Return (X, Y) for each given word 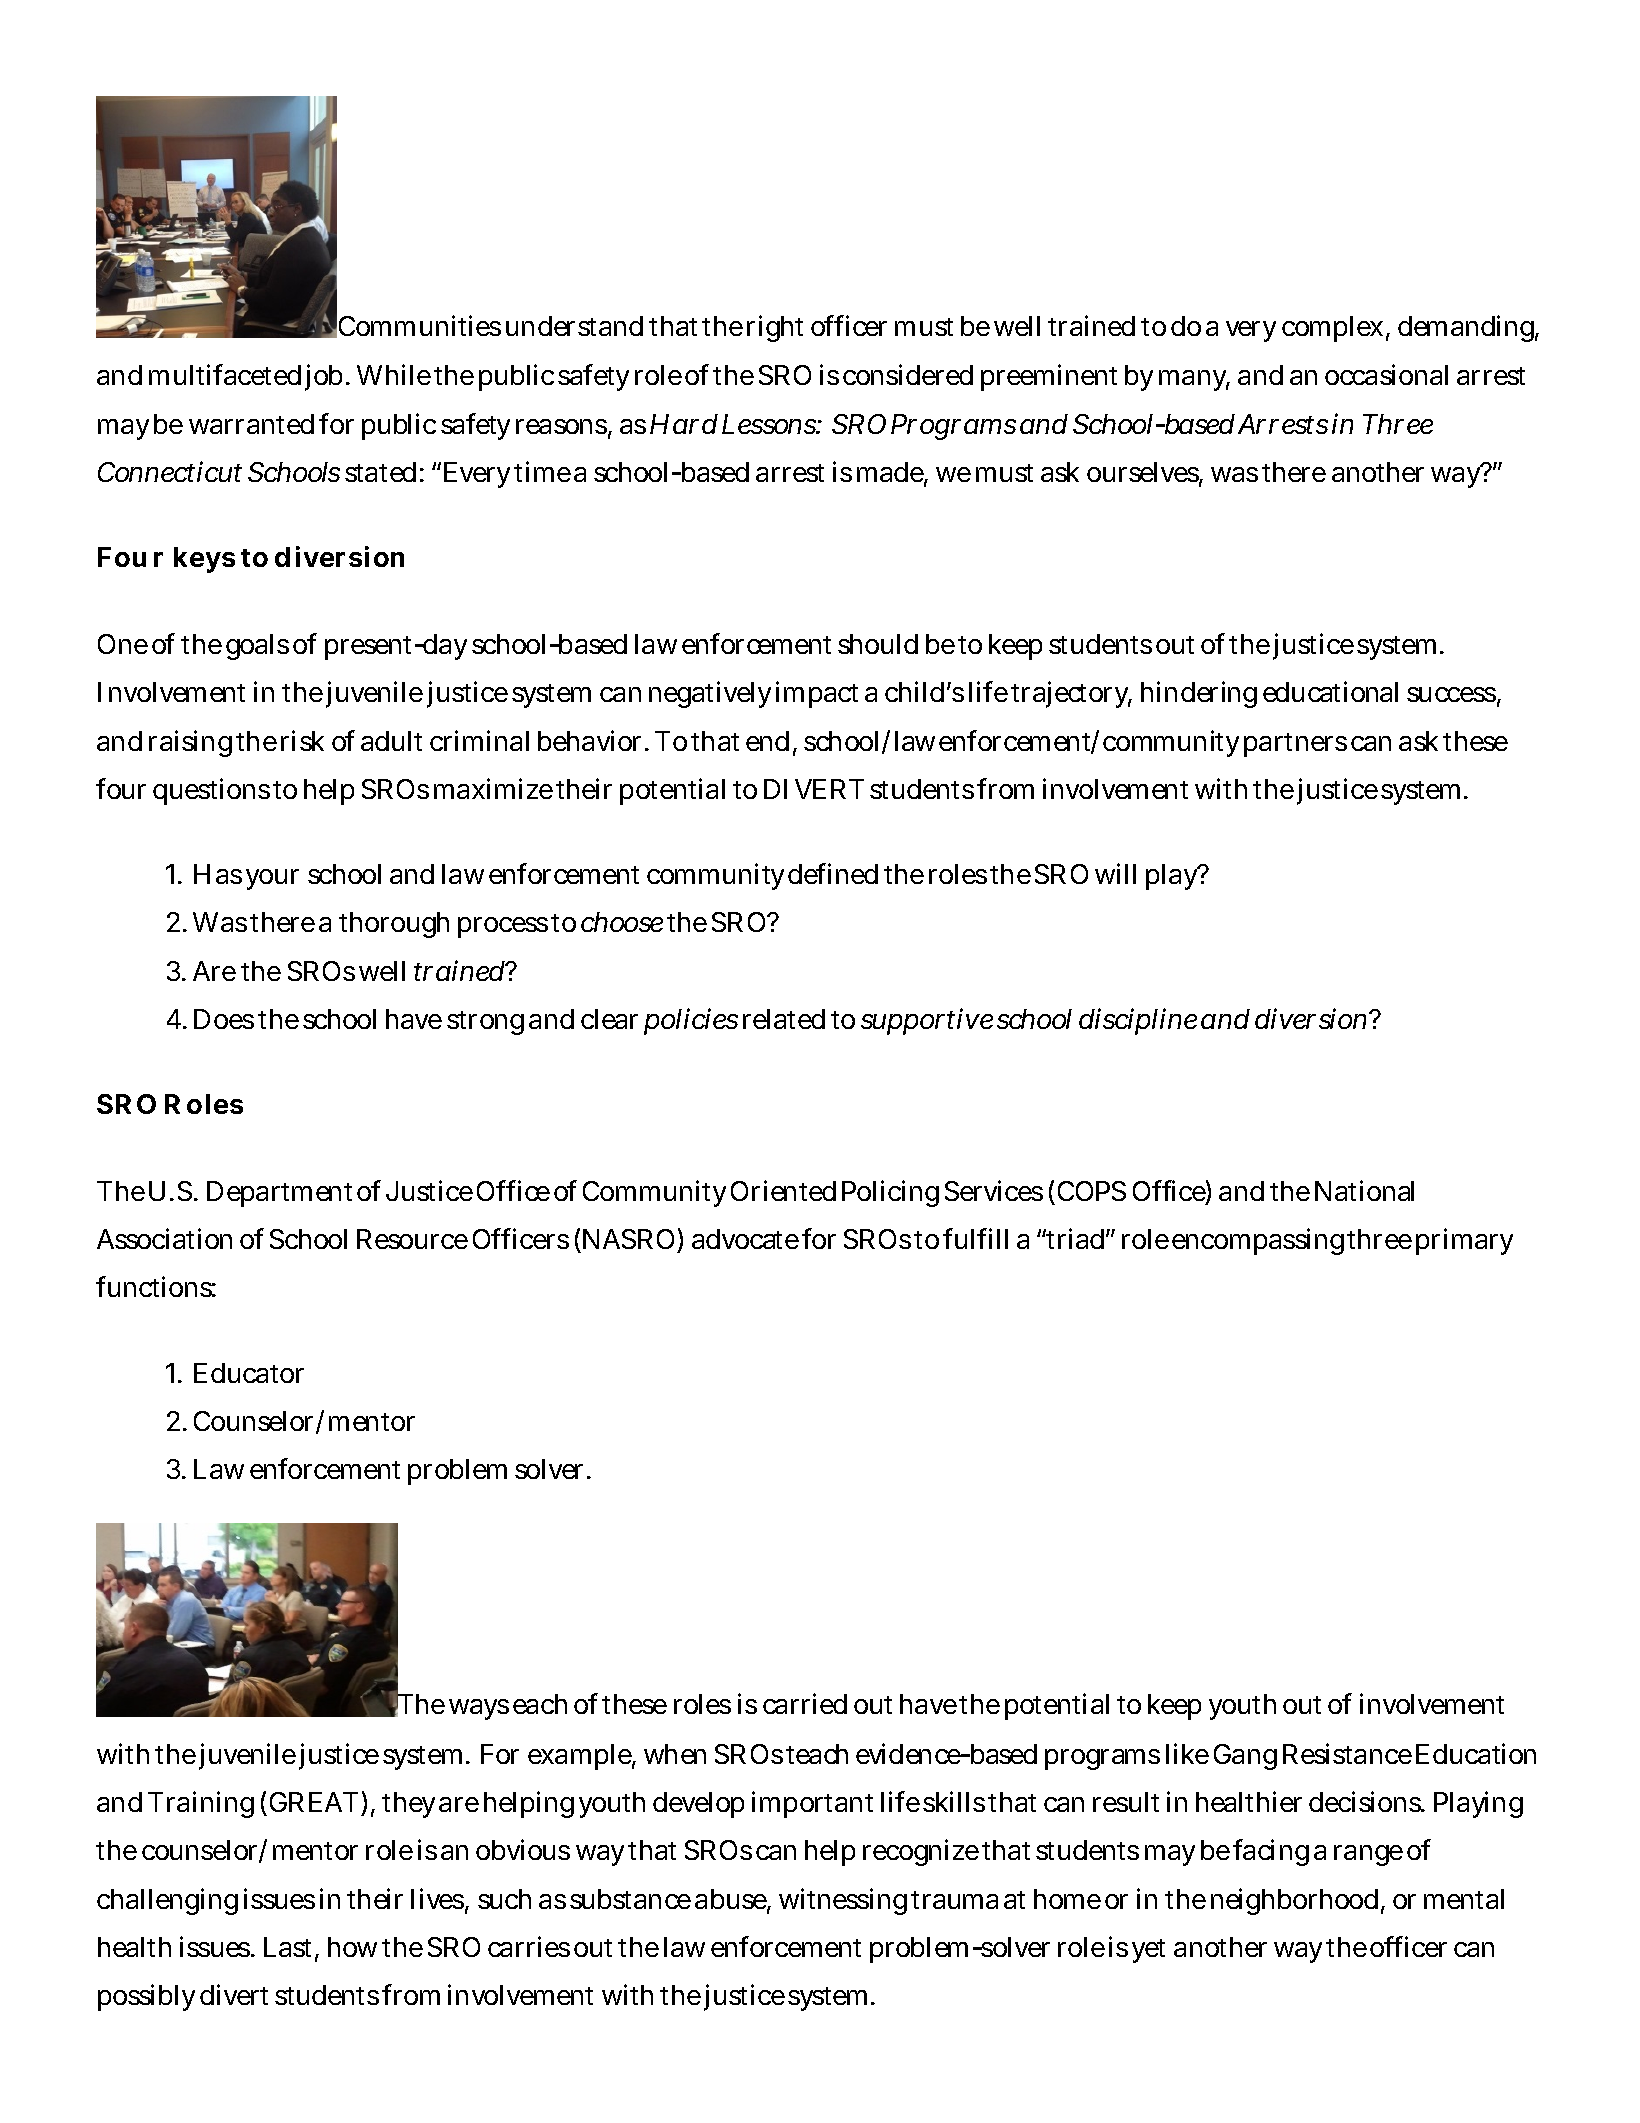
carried (805, 1703)
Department (279, 1194)
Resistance (1347, 1753)
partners (1295, 745)
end (770, 742)
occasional (1386, 374)
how (352, 1947)
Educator (249, 1373)
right (775, 328)
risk (302, 740)
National (1364, 1190)
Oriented (783, 1190)
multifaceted (225, 374)
